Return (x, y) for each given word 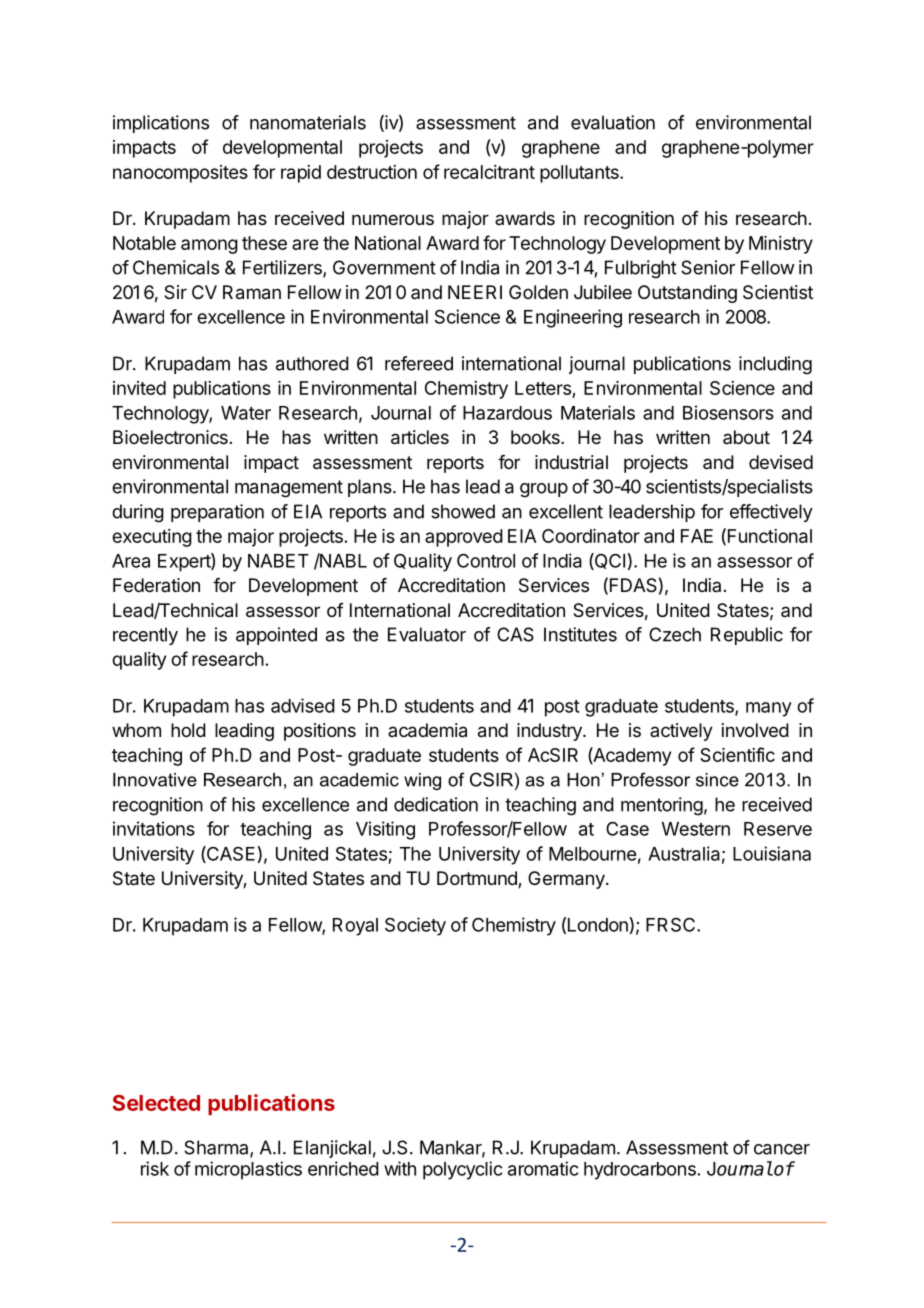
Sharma (217, 1148)
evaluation (613, 122)
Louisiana (772, 853)
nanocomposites (180, 174)
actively (681, 732)
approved (464, 538)
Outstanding (687, 294)
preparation (217, 513)
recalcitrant (489, 172)
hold (188, 730)
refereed (419, 363)
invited (139, 388)
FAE (697, 536)
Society (415, 926)
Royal (355, 927)
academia (427, 730)
